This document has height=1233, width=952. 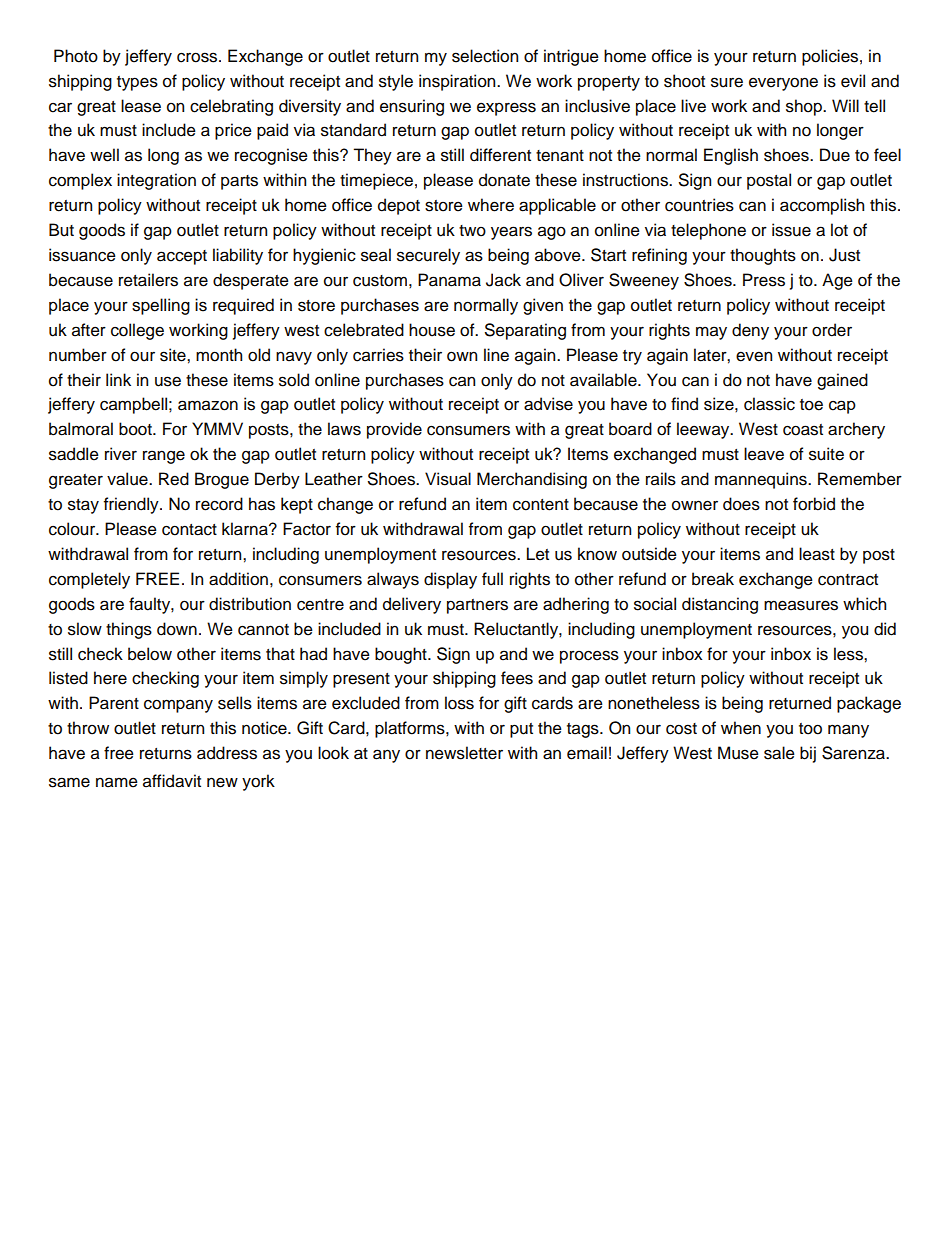 I want to click on two, so click(x=472, y=231).
